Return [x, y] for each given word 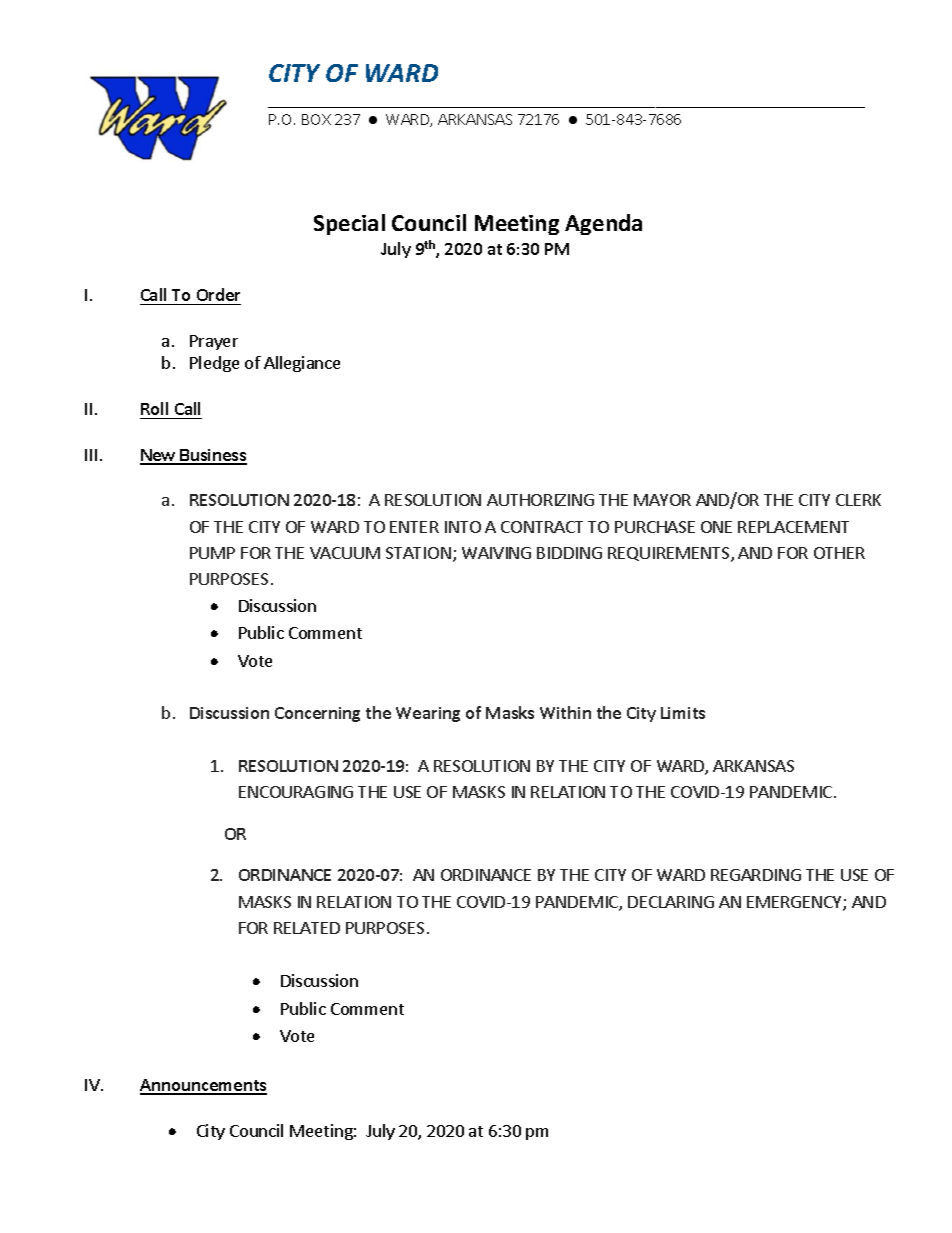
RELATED [307, 928]
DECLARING [671, 902]
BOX [316, 119]
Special [349, 224]
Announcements [203, 1086]
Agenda [603, 224]
